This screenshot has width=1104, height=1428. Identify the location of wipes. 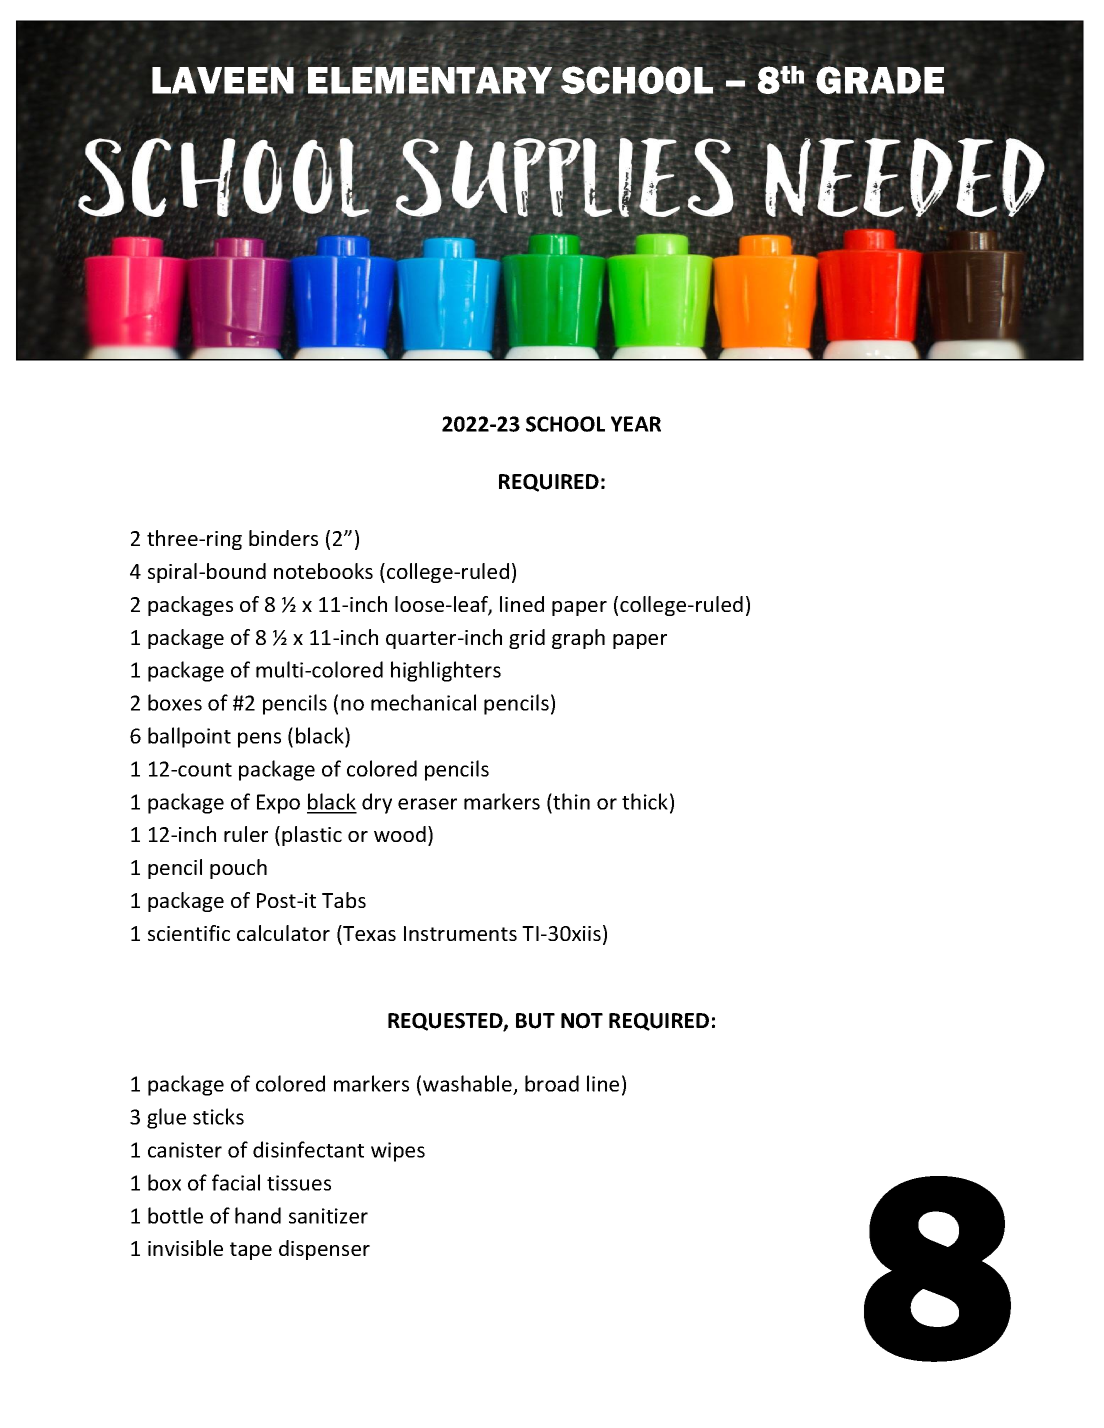
(398, 1152).
